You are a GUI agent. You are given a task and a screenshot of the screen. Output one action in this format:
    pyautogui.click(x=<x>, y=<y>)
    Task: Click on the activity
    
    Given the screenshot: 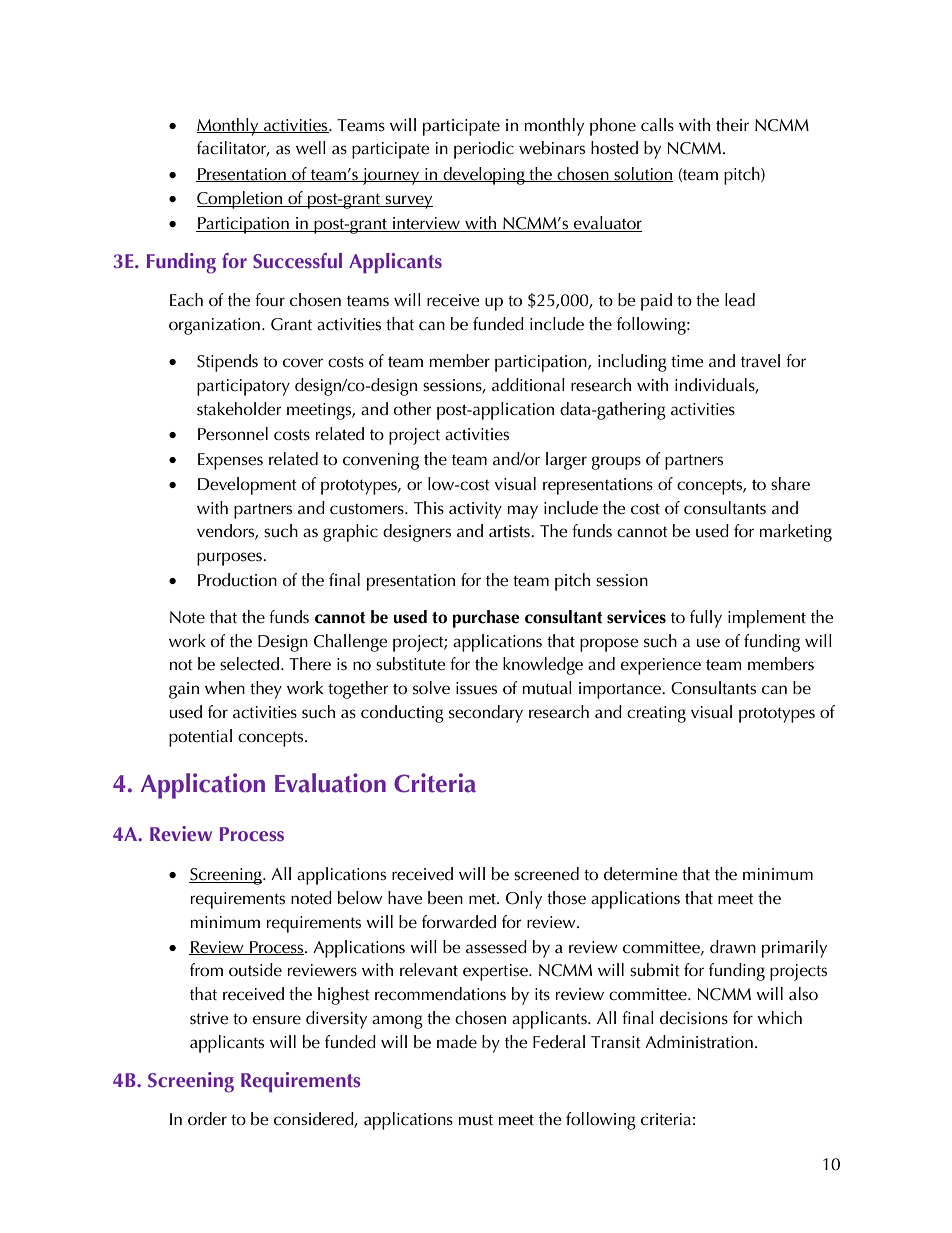 What is the action you would take?
    pyautogui.click(x=475, y=510)
